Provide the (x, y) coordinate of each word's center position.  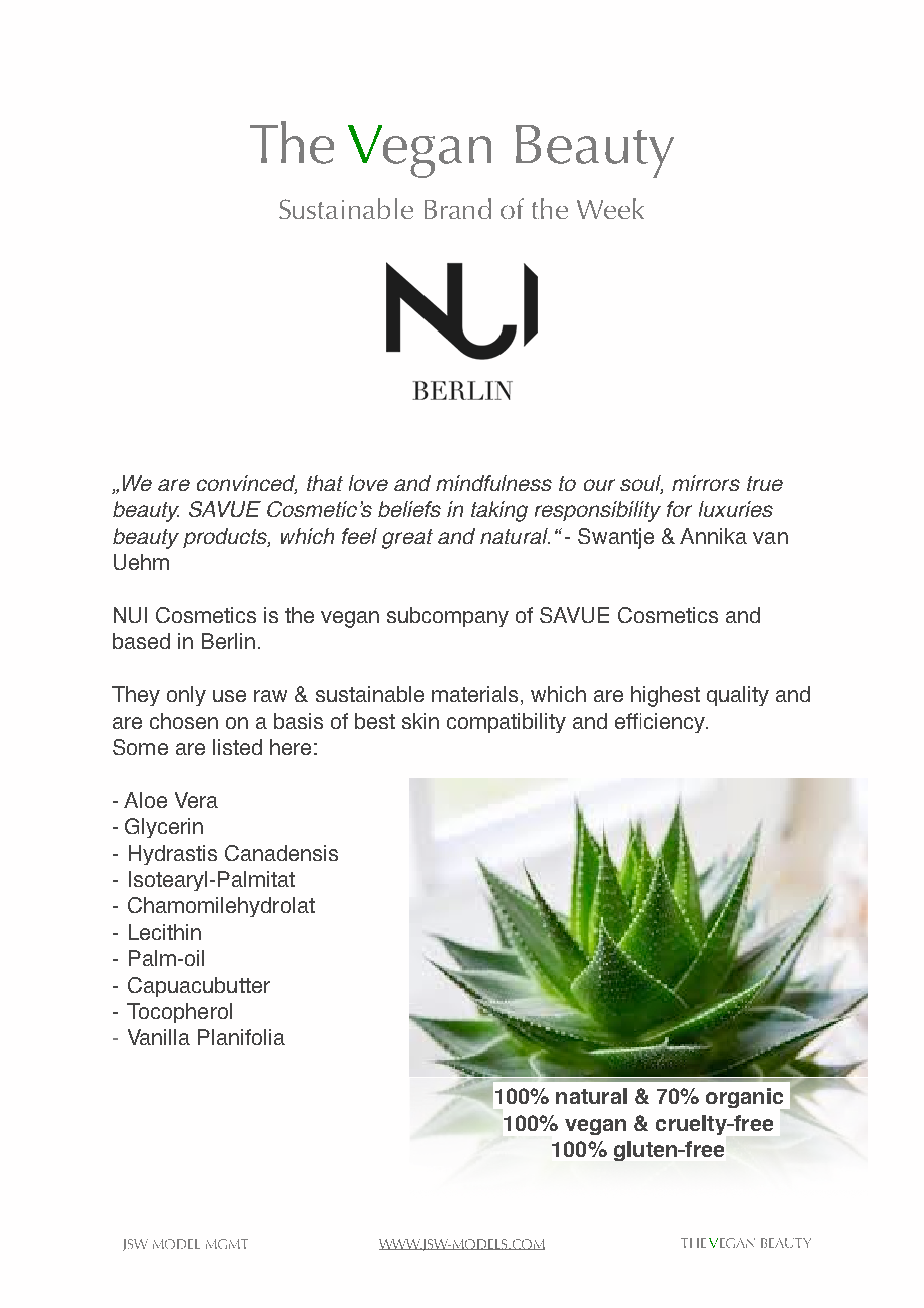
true (765, 483)
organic (746, 1100)
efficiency (661, 723)
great (407, 539)
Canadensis (281, 853)
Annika (713, 536)
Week (610, 208)
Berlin (228, 641)
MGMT (227, 1244)
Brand (458, 208)
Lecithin (165, 932)
